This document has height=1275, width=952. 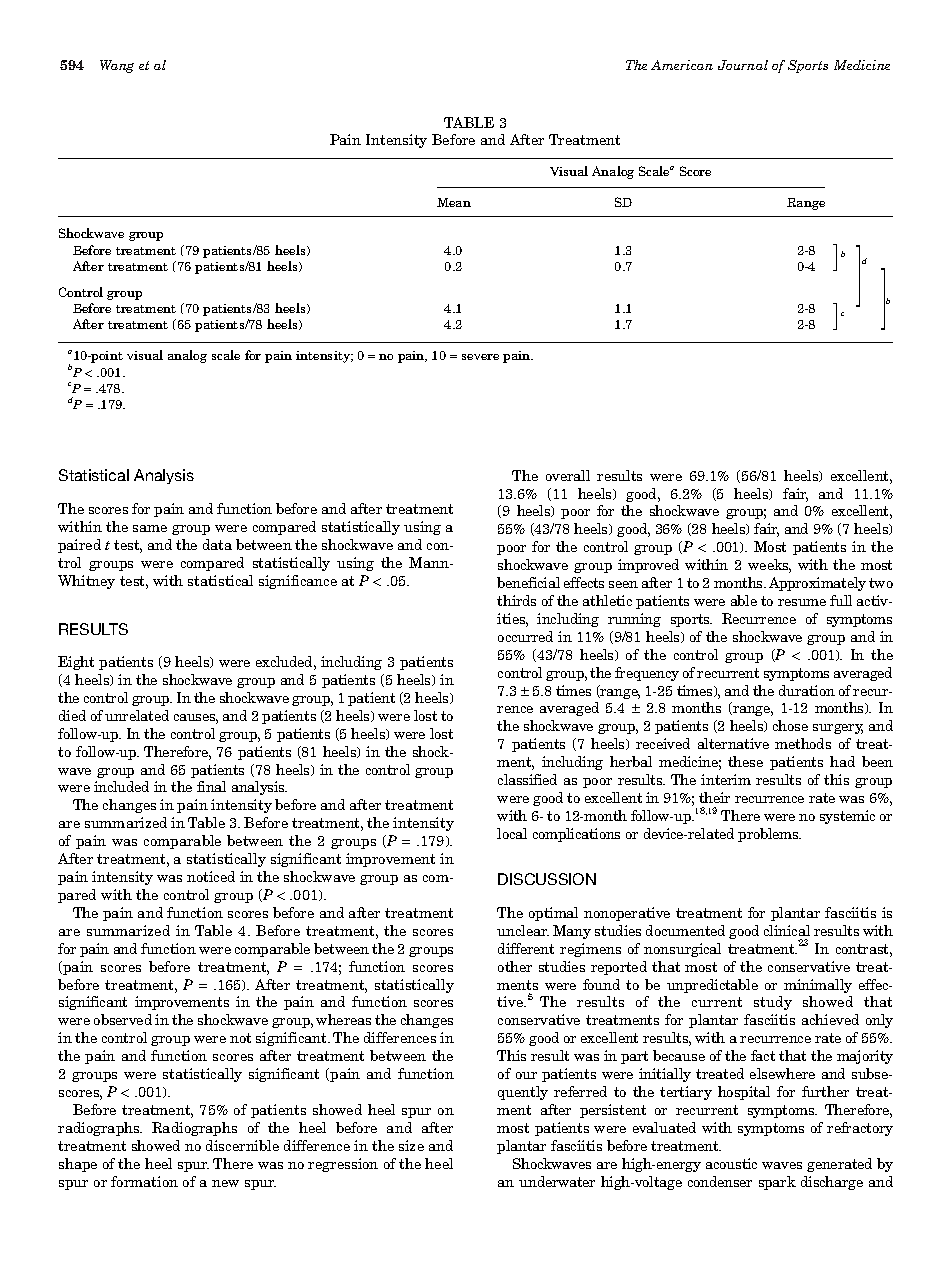 What do you see at coordinates (881, 583) in the document?
I see `two` at bounding box center [881, 583].
